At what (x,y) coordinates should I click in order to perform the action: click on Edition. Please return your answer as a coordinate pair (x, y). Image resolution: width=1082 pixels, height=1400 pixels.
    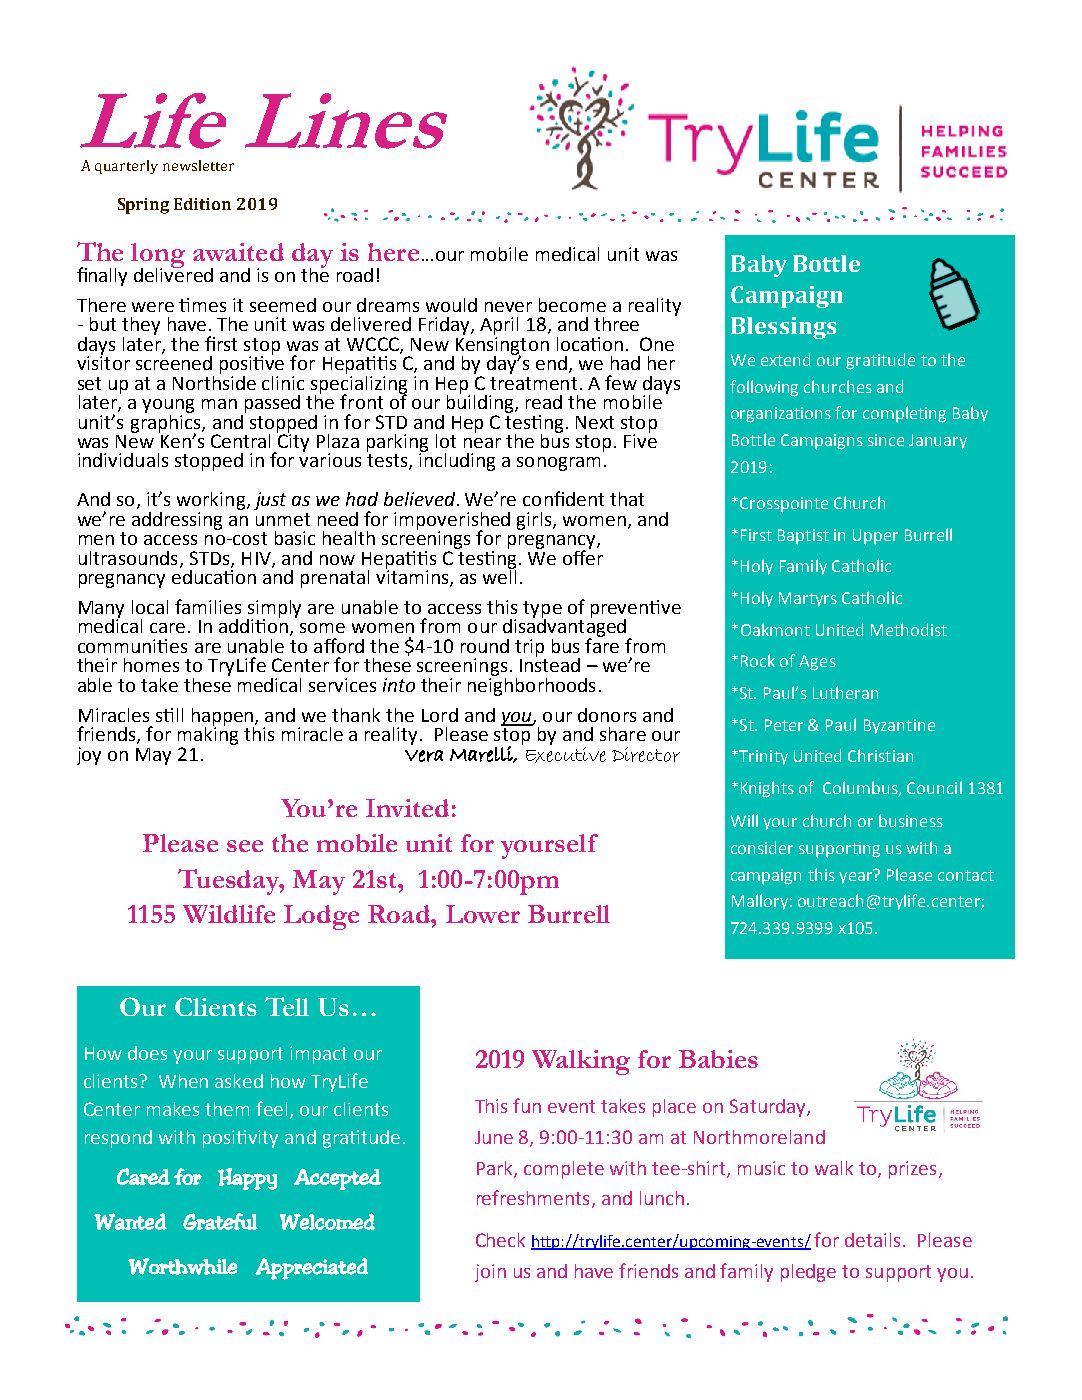
    Looking at the image, I should click on (202, 204).
